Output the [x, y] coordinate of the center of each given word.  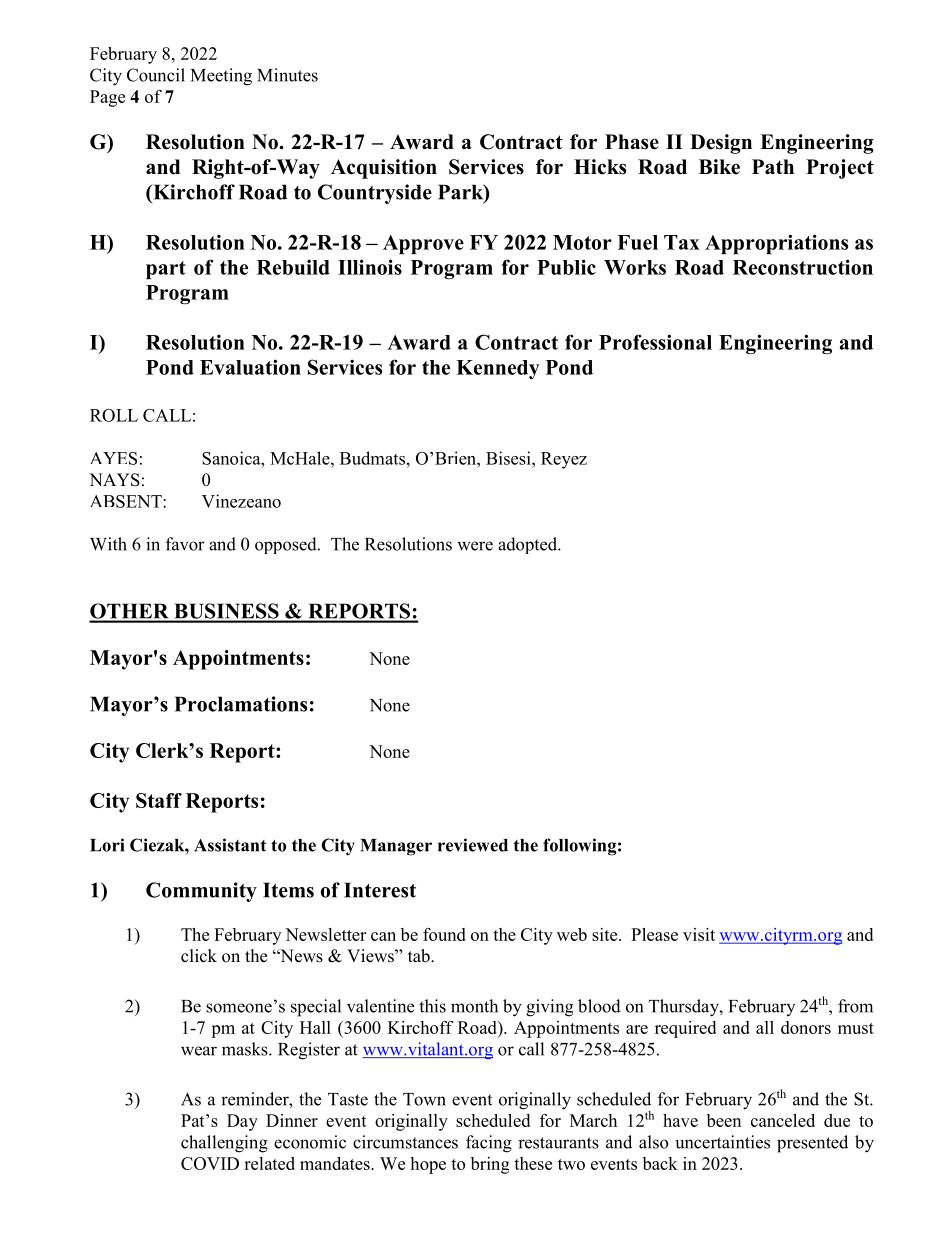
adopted [529, 545]
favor [185, 544]
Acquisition [384, 169]
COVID [210, 1163]
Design [721, 144]
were [475, 546]
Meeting [221, 77]
